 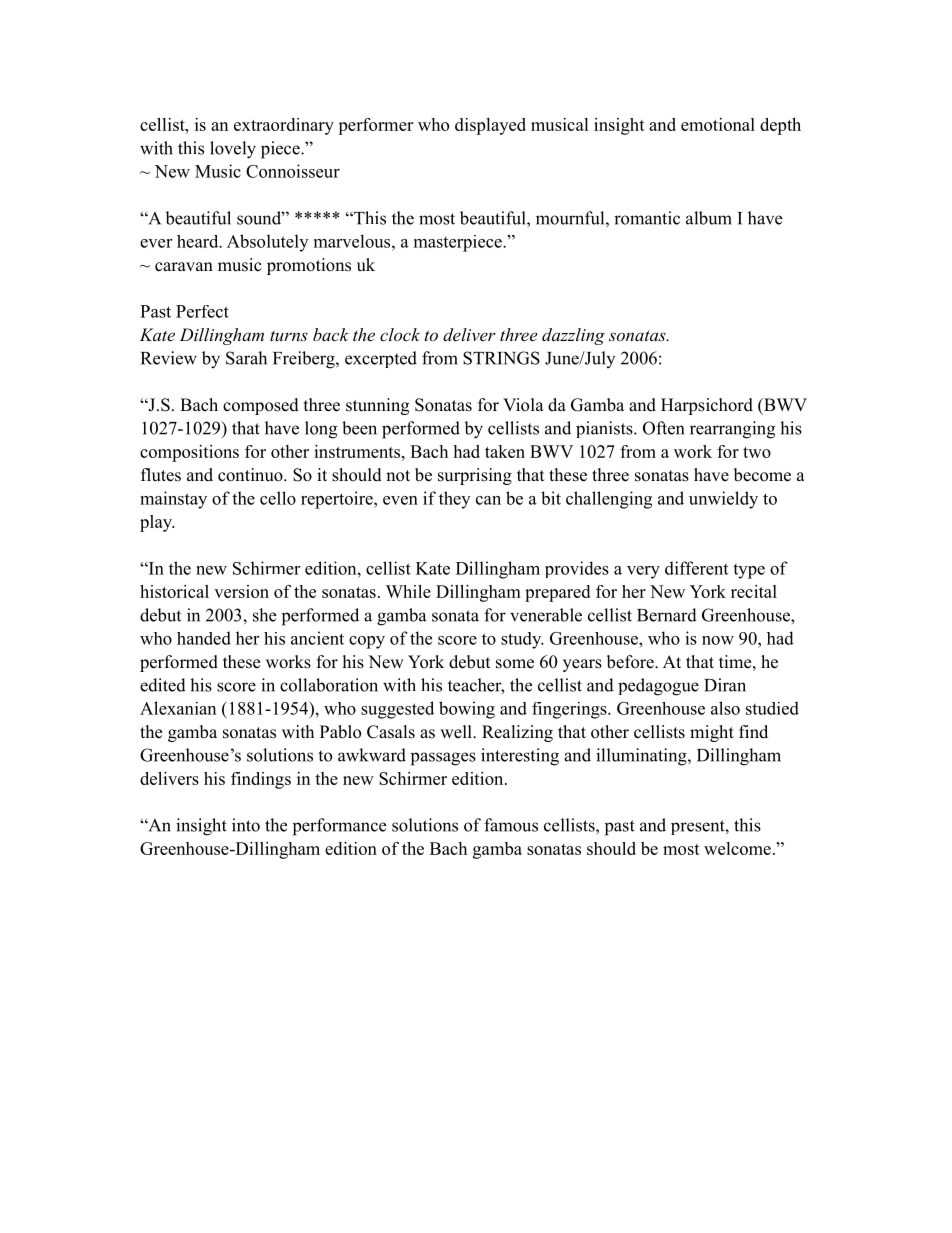 I want to click on handed, so click(x=204, y=638).
